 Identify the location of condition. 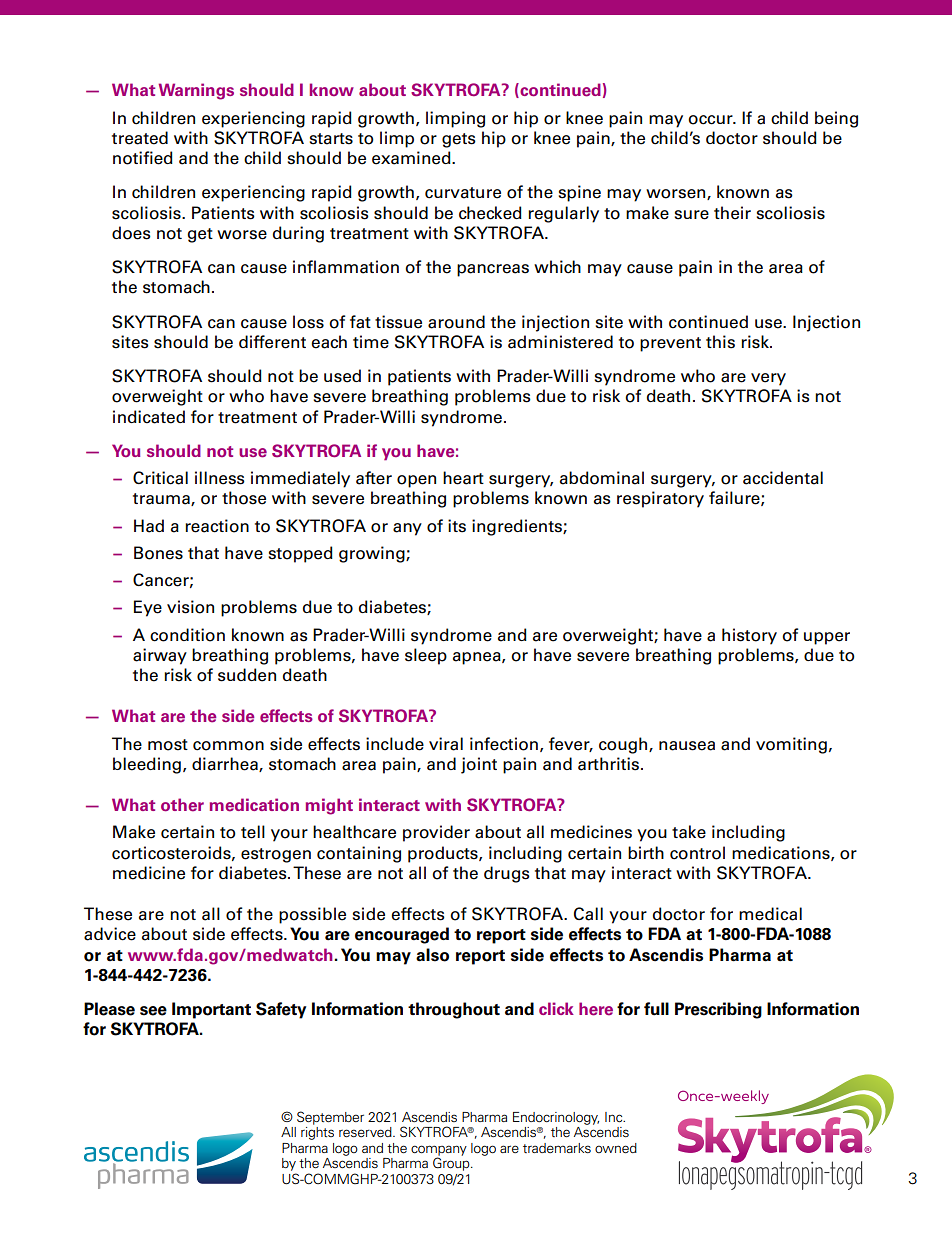
(187, 635).
